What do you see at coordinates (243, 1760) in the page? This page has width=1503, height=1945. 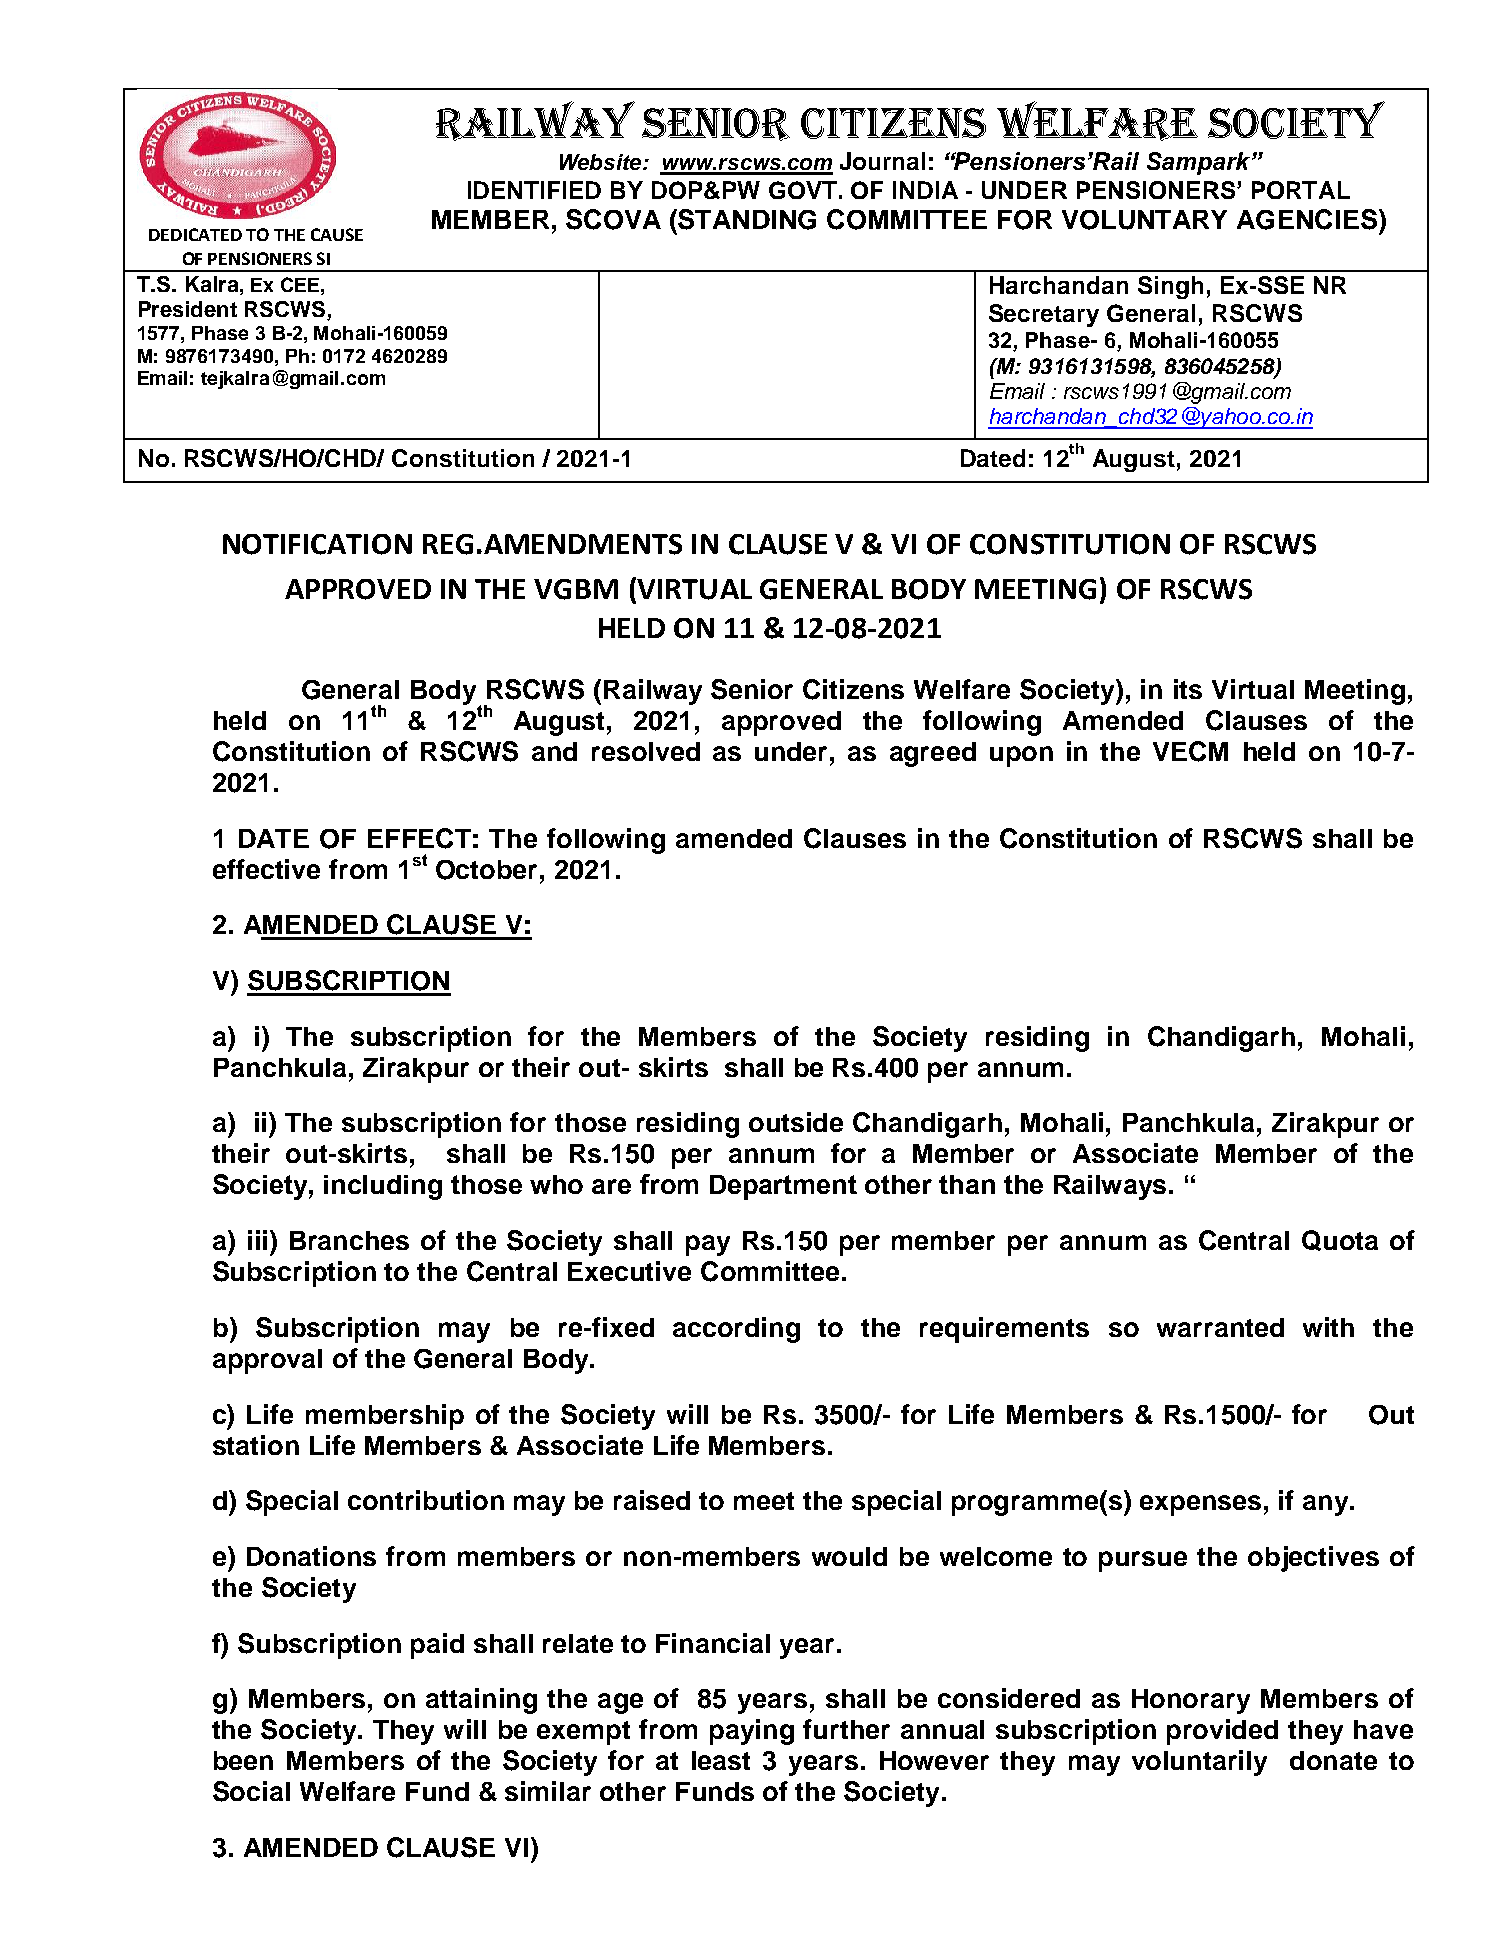 I see `been` at bounding box center [243, 1760].
